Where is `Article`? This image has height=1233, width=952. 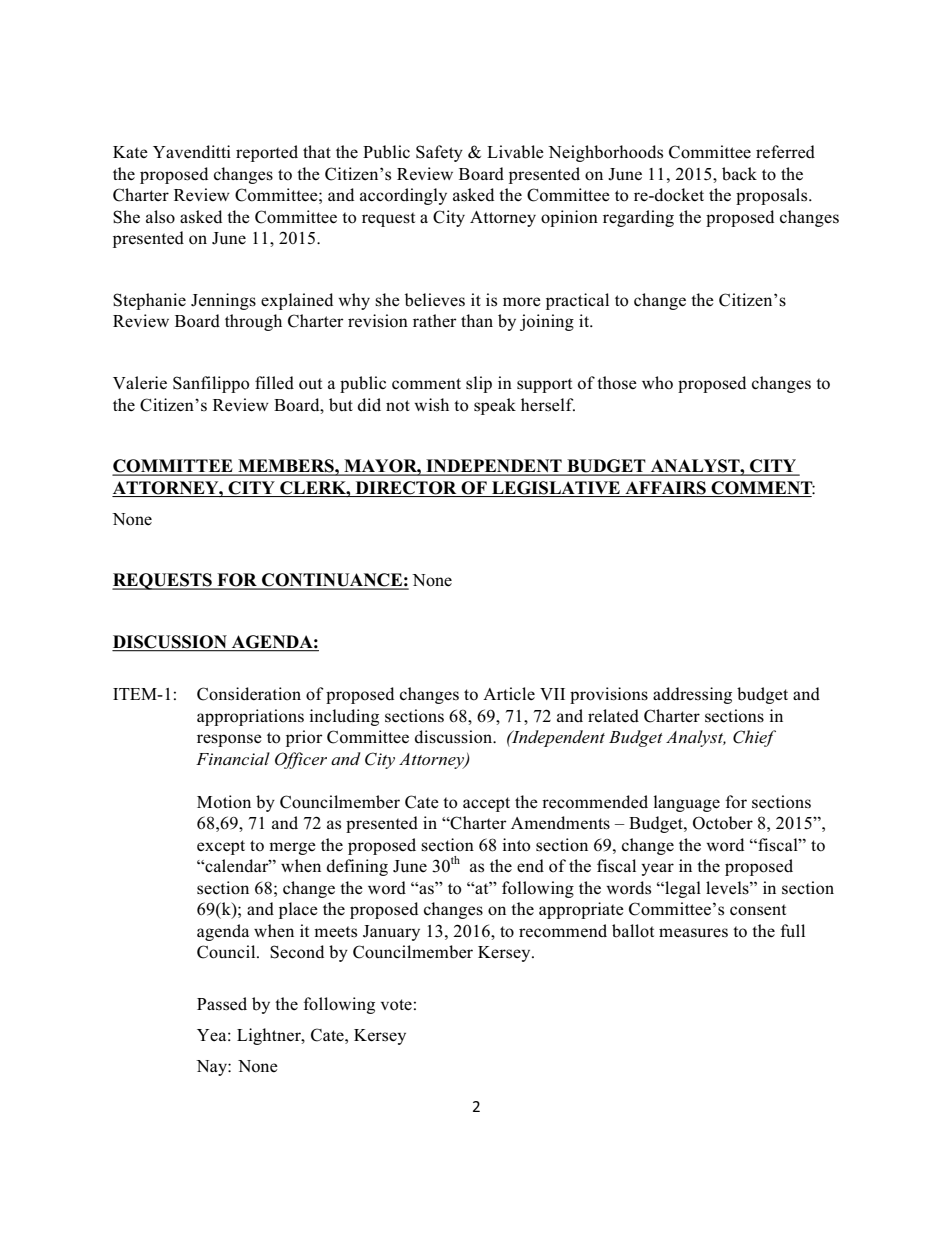 Article is located at coordinates (509, 694).
